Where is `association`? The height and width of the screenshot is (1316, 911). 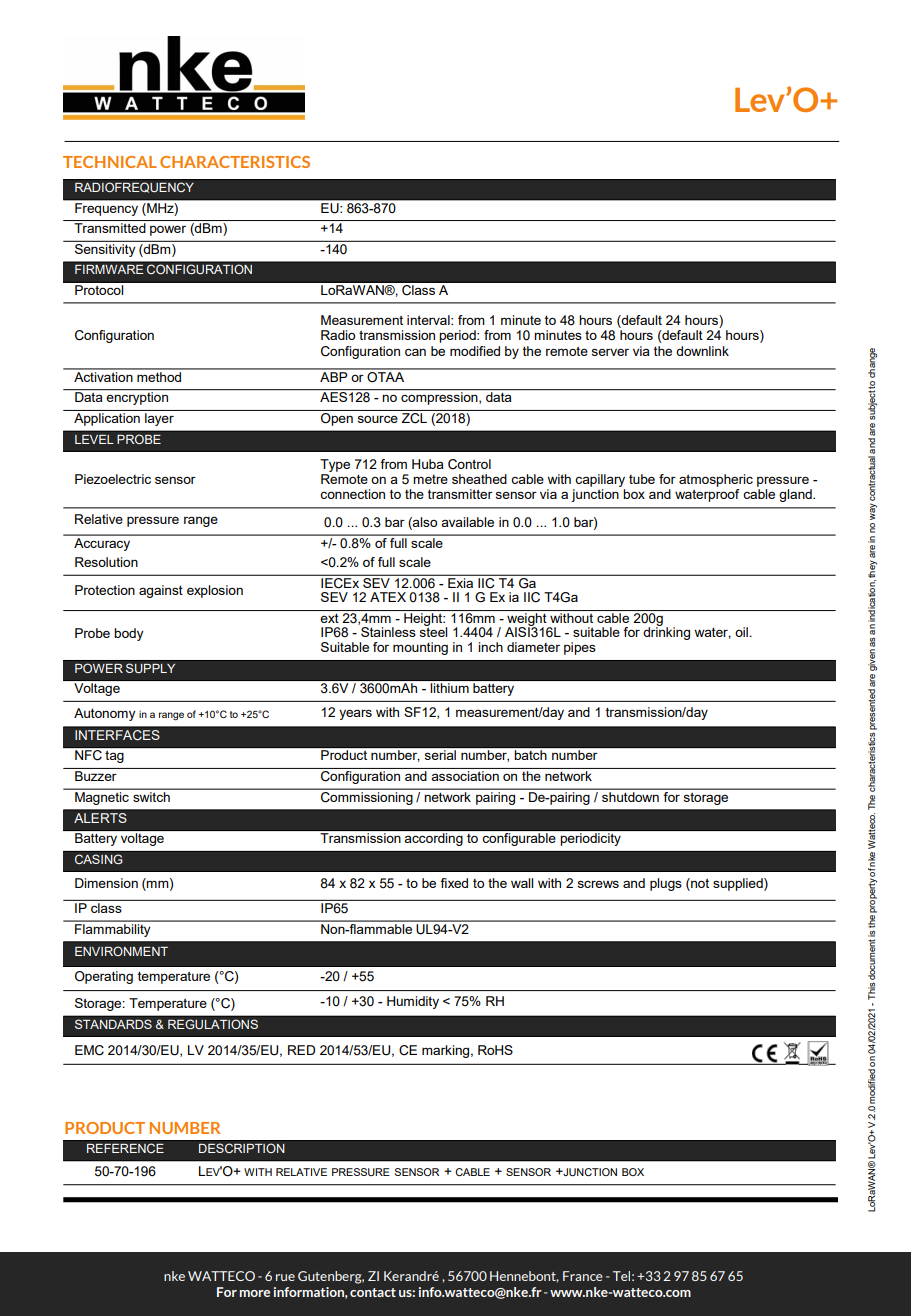
association is located at coordinates (465, 776).
